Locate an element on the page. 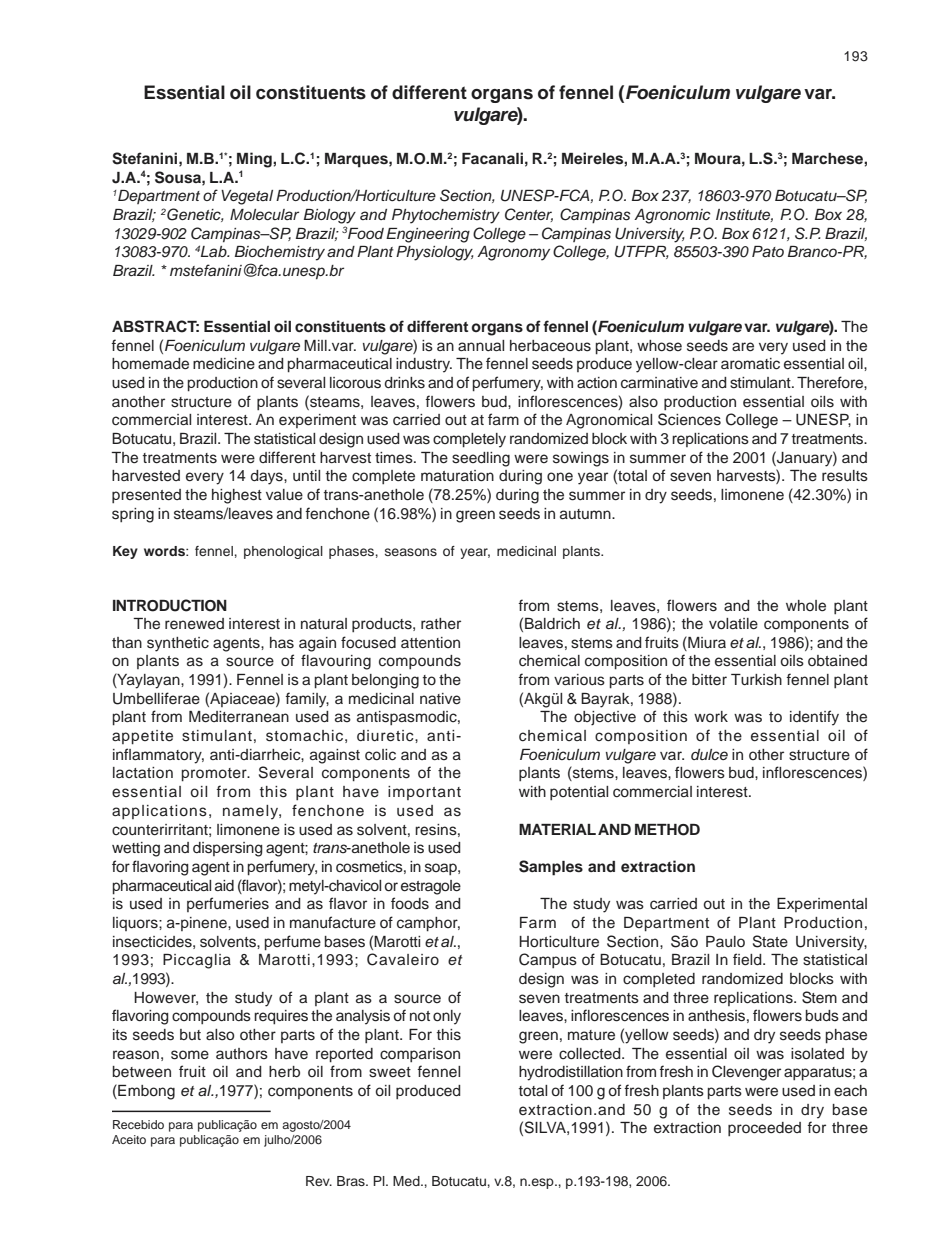 This page has height=1233, width=952. whose is located at coordinates (659, 346).
